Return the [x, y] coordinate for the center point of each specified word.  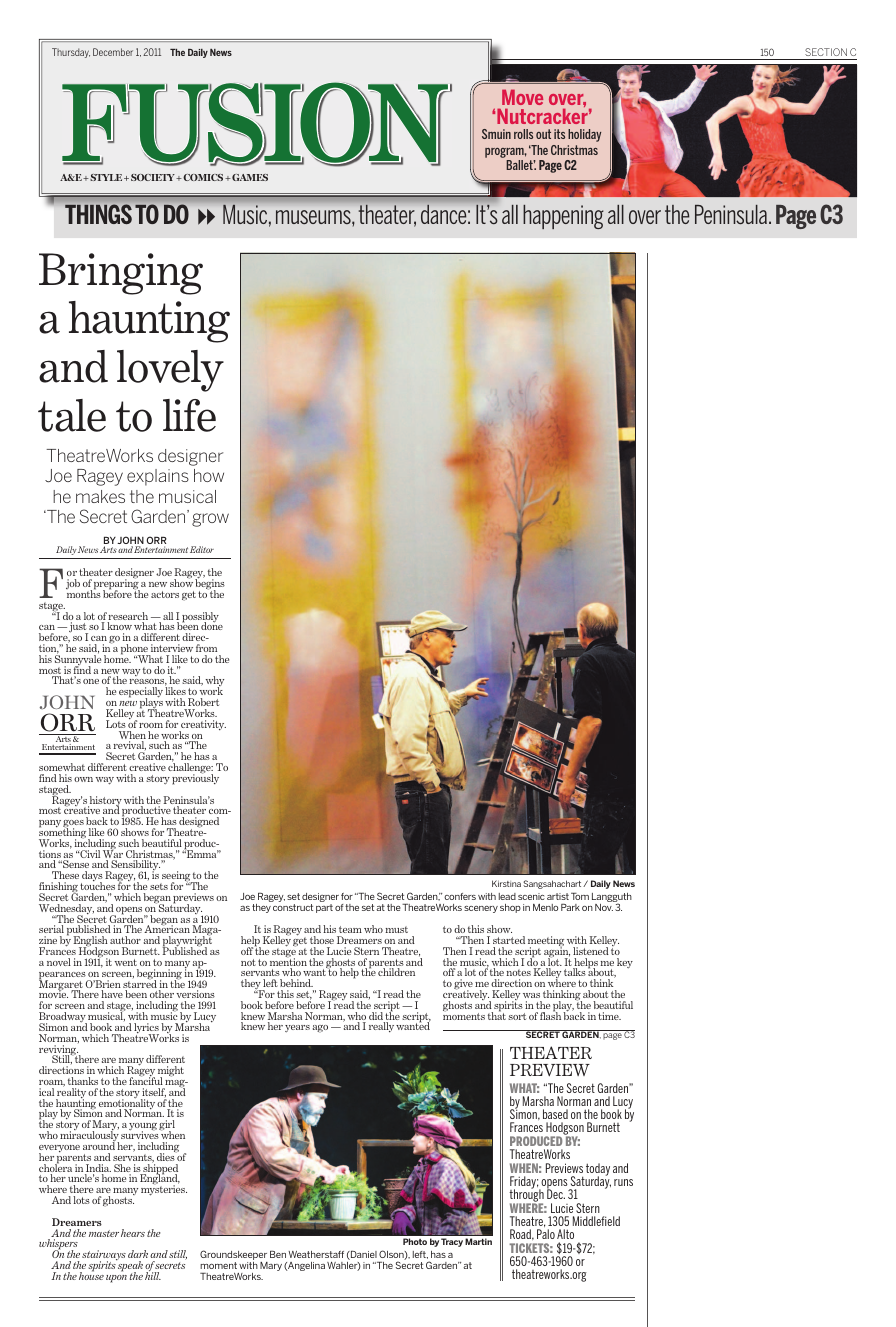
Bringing [121, 274]
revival [129, 747]
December [113, 52]
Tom [580, 896]
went [125, 962]
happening [563, 217]
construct [293, 907]
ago [320, 1029]
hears [133, 1233]
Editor [202, 549]
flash [550, 1015]
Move [522, 97]
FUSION [256, 123]
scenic [531, 896]
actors [165, 594]
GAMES [249, 177]
